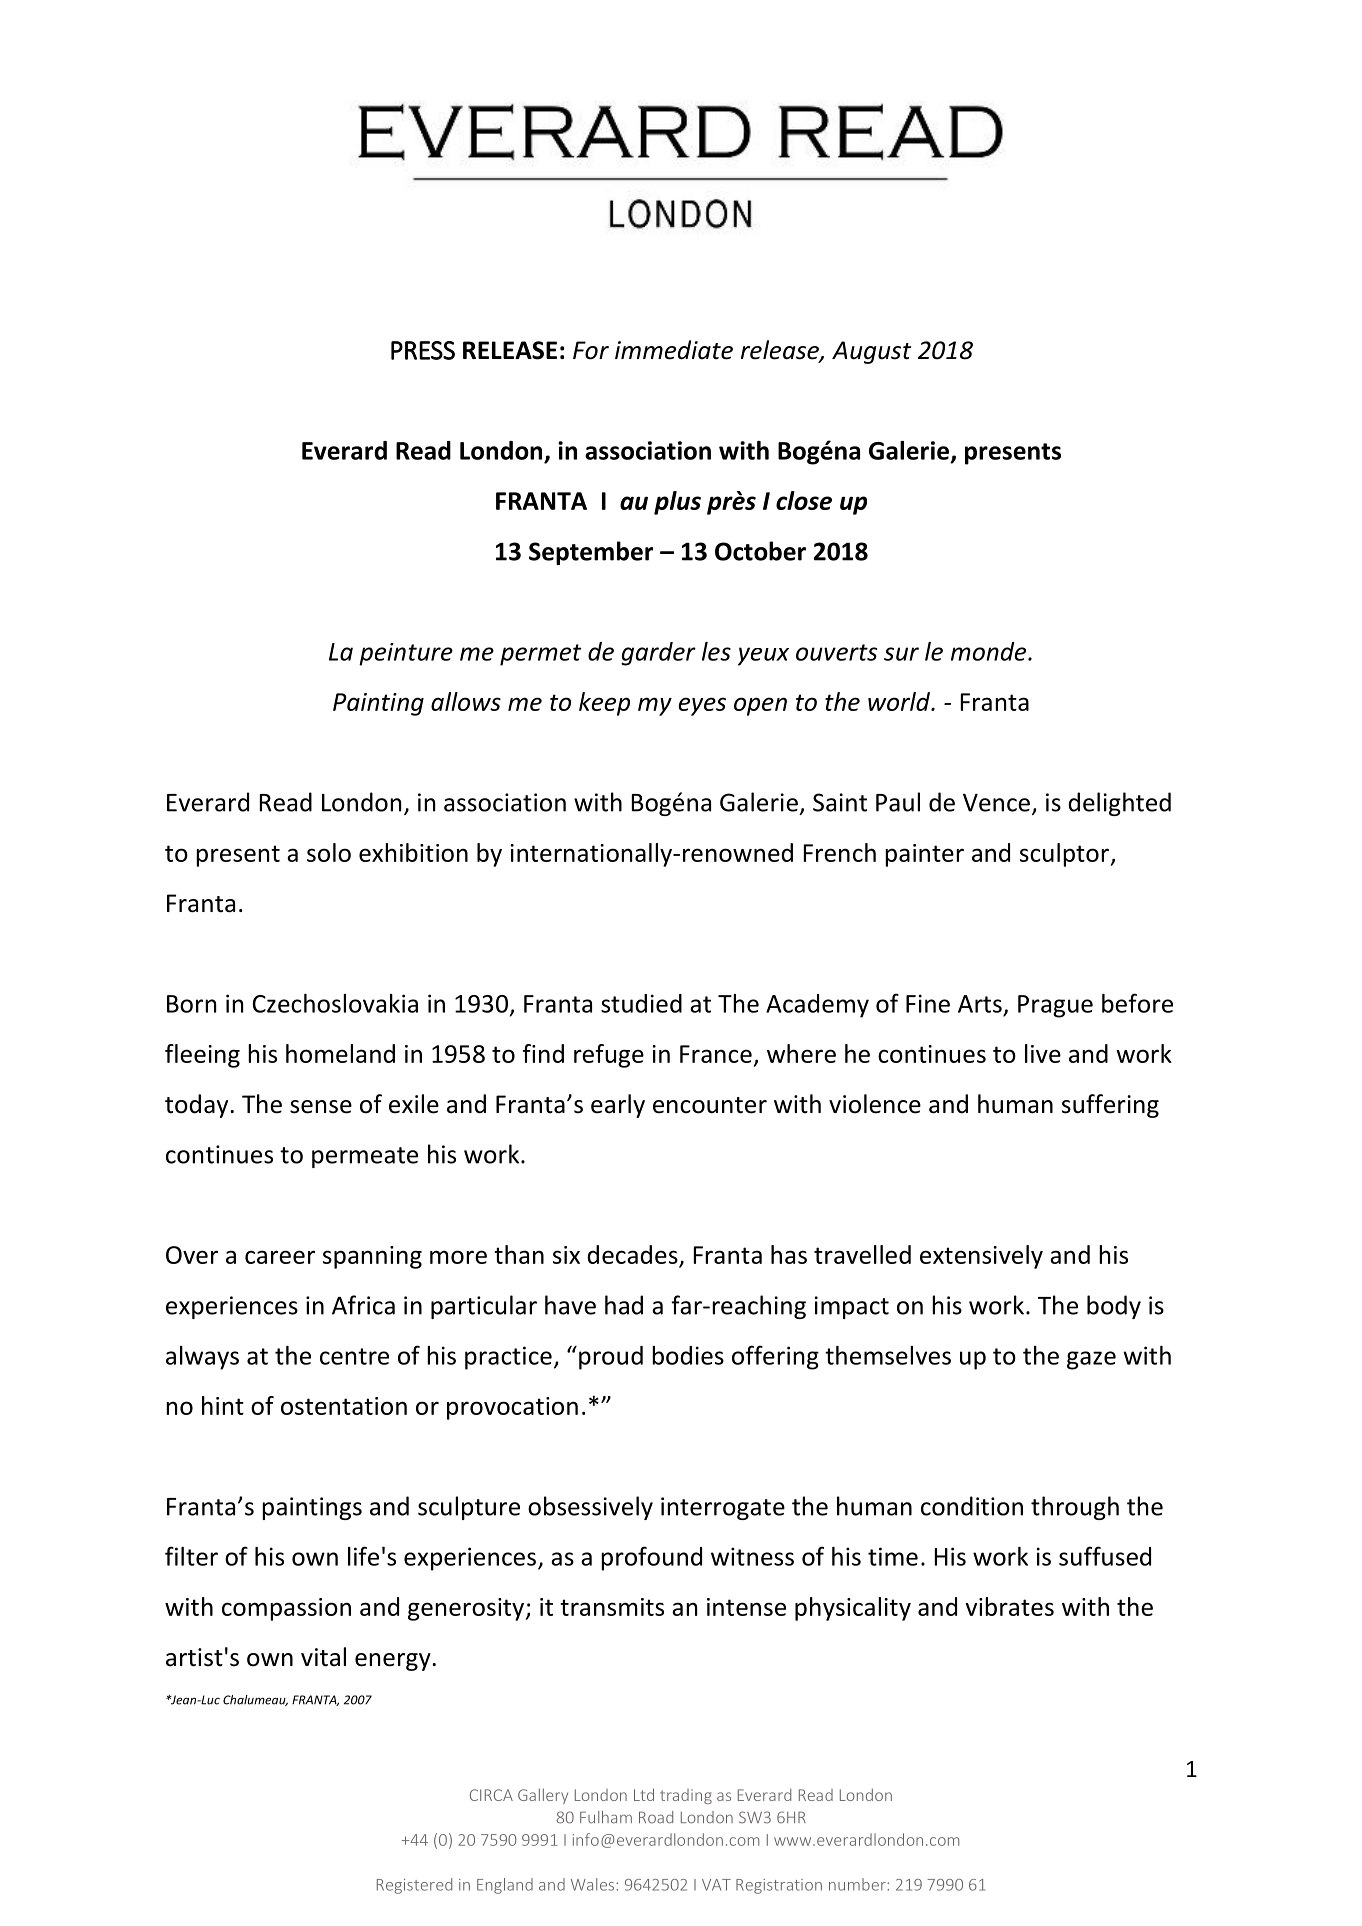  Describe the element at coordinates (344, 1406) in the document. I see `ostentation` at that location.
